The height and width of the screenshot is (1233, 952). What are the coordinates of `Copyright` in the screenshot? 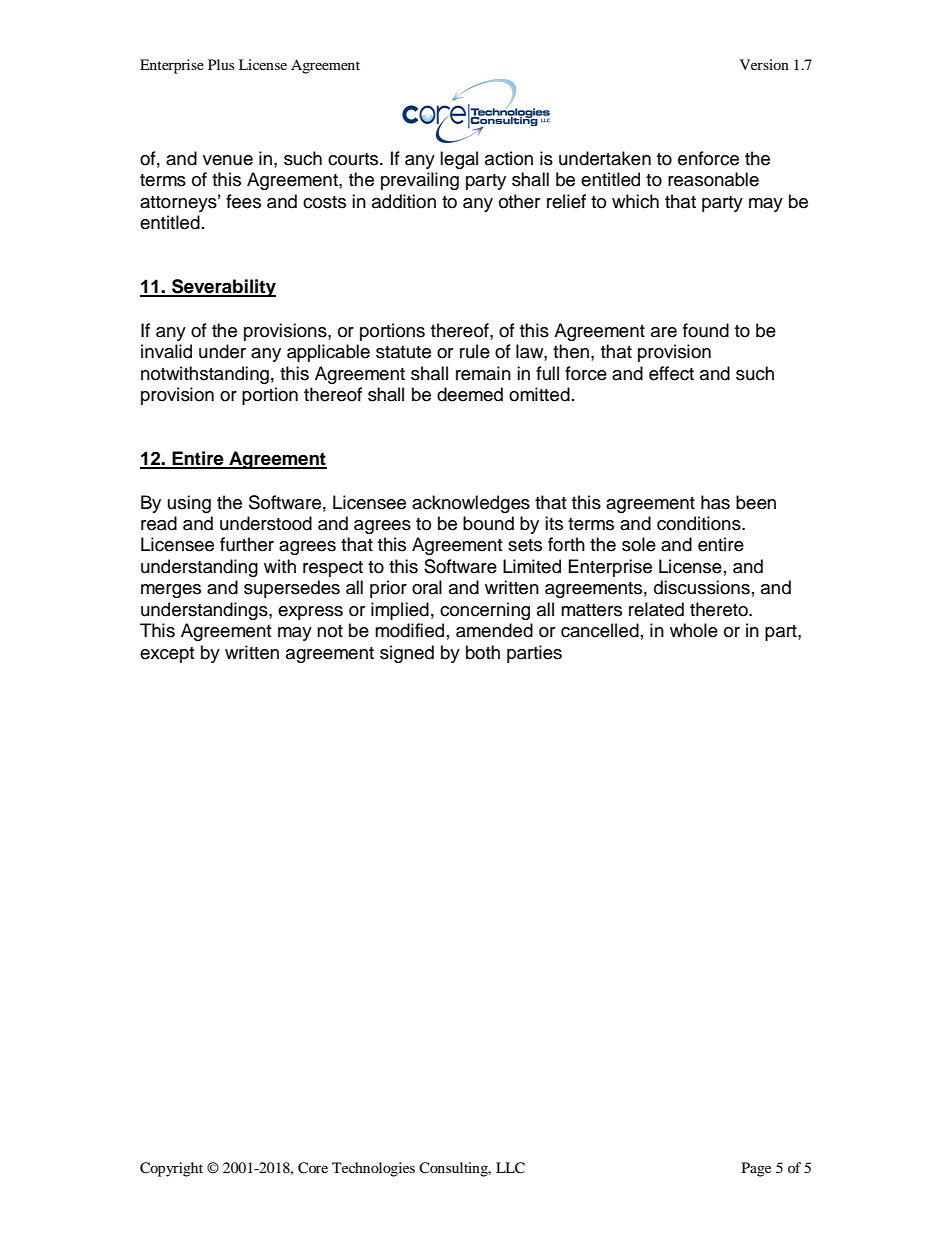 It's located at (171, 1169).
